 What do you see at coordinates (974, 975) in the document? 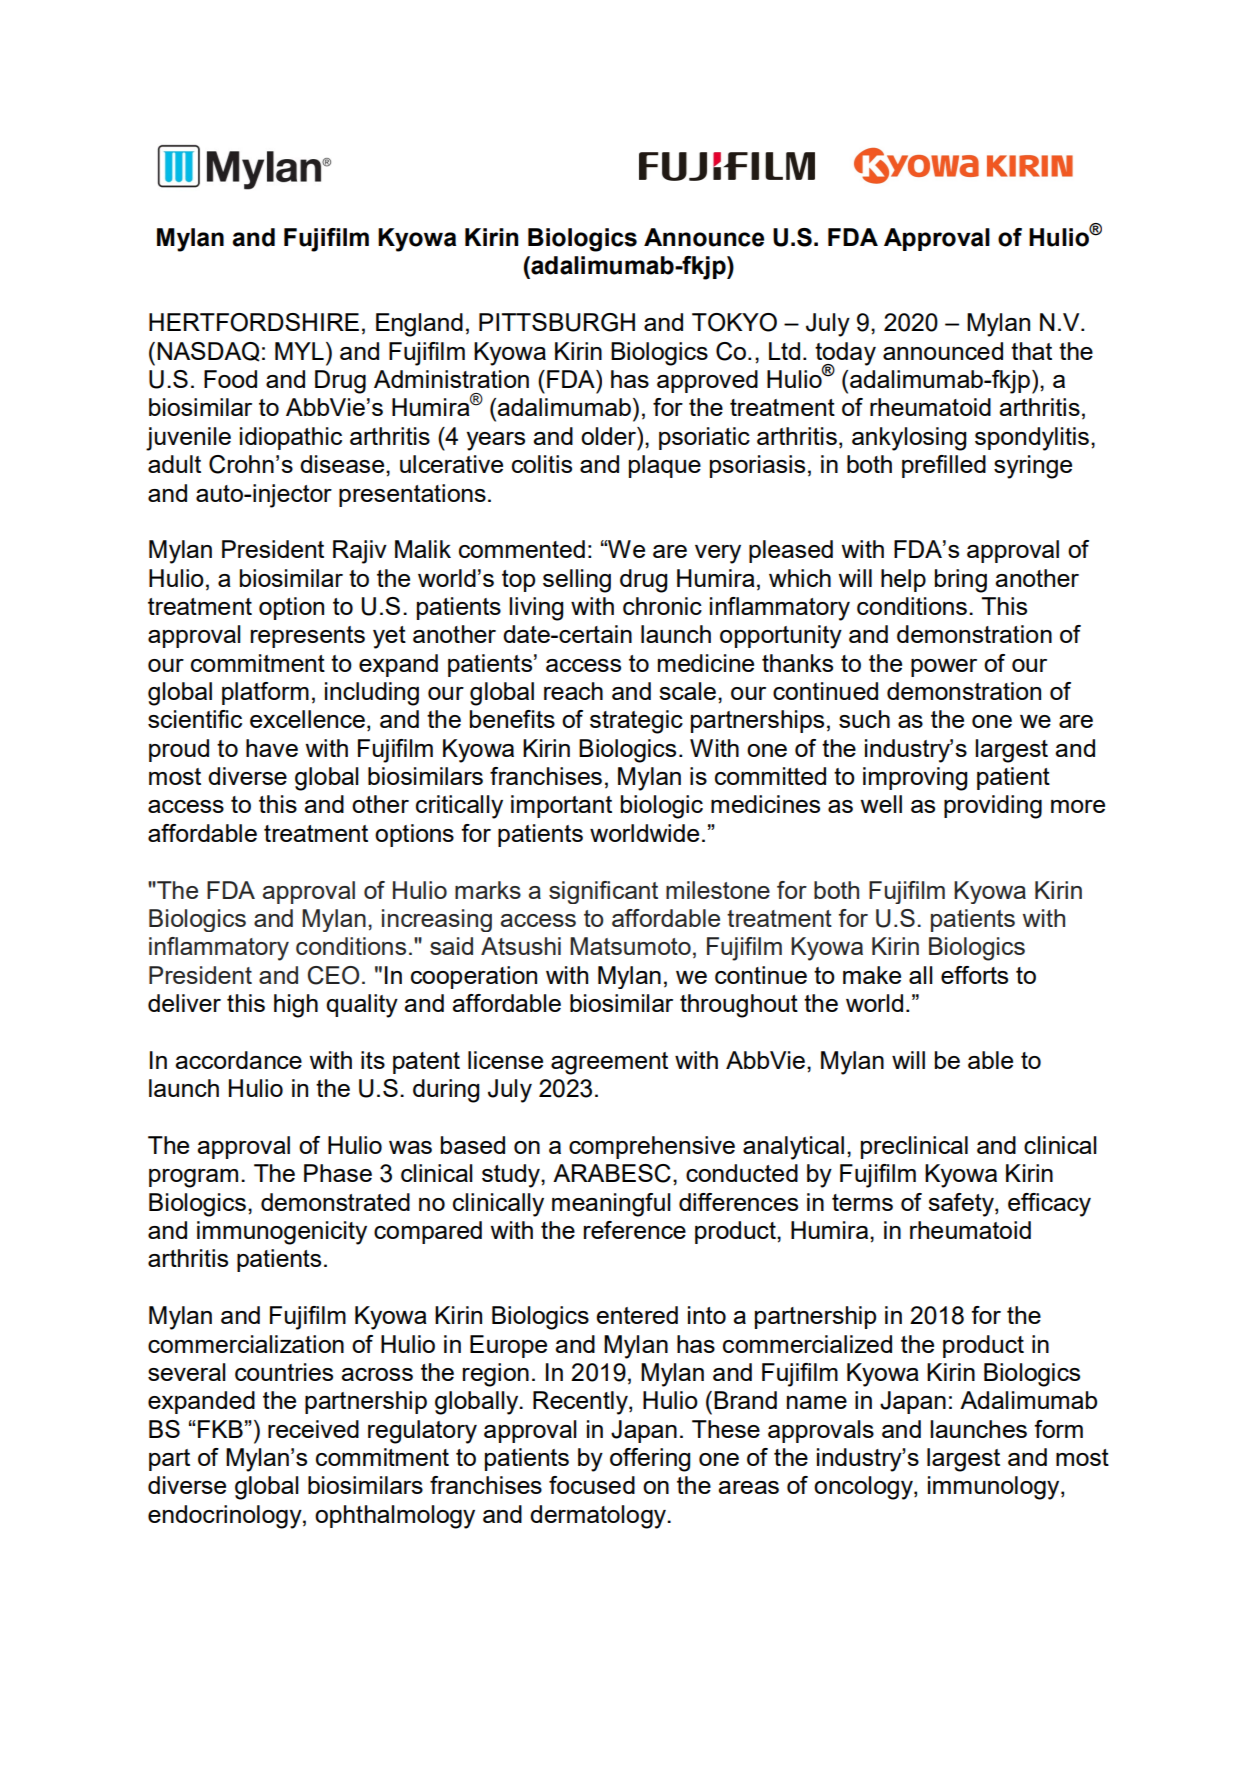
I see `efforts` at bounding box center [974, 975].
